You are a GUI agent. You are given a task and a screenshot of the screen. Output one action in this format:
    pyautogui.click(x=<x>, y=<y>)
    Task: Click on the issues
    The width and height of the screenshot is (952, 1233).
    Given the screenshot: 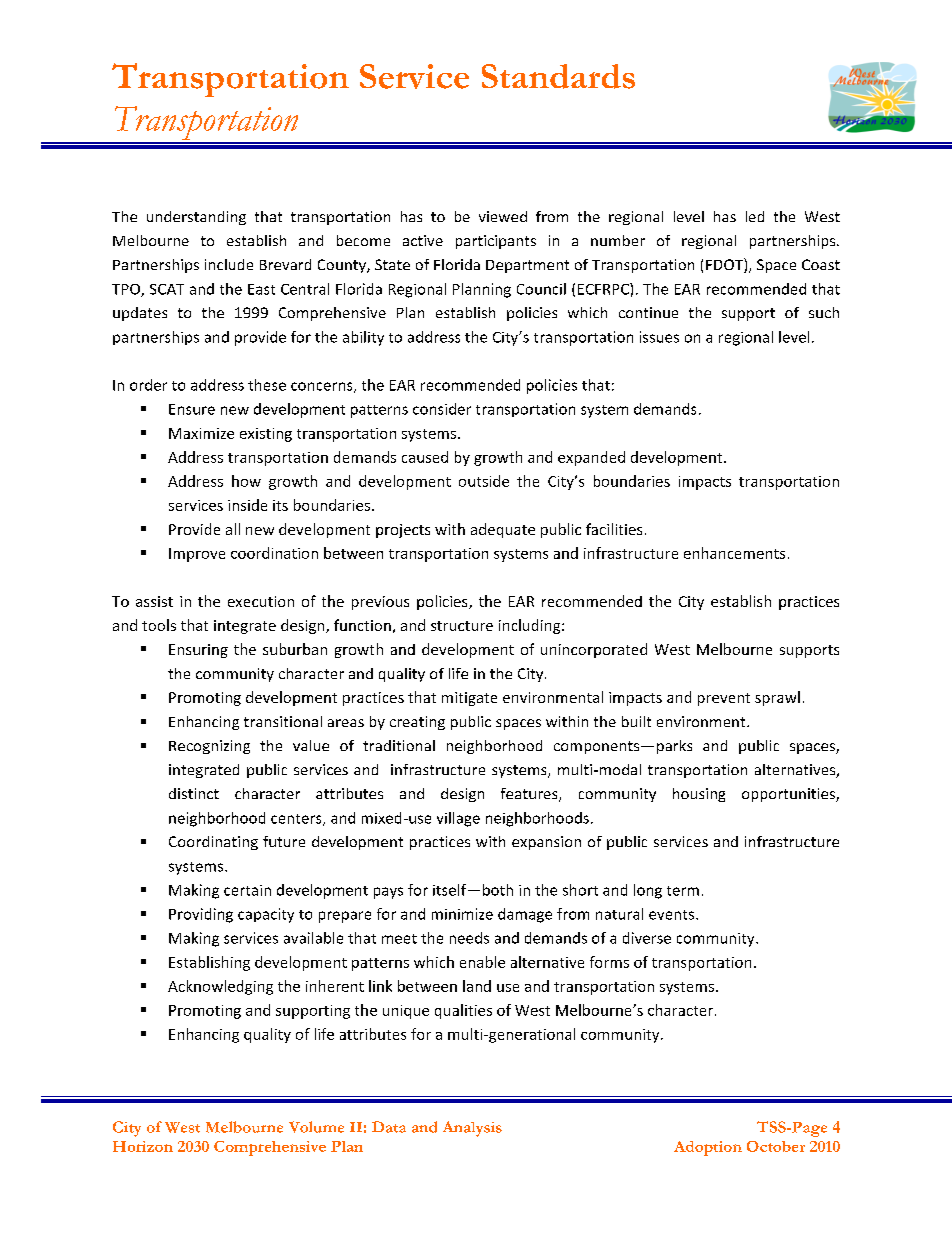 What is the action you would take?
    pyautogui.click(x=659, y=337)
